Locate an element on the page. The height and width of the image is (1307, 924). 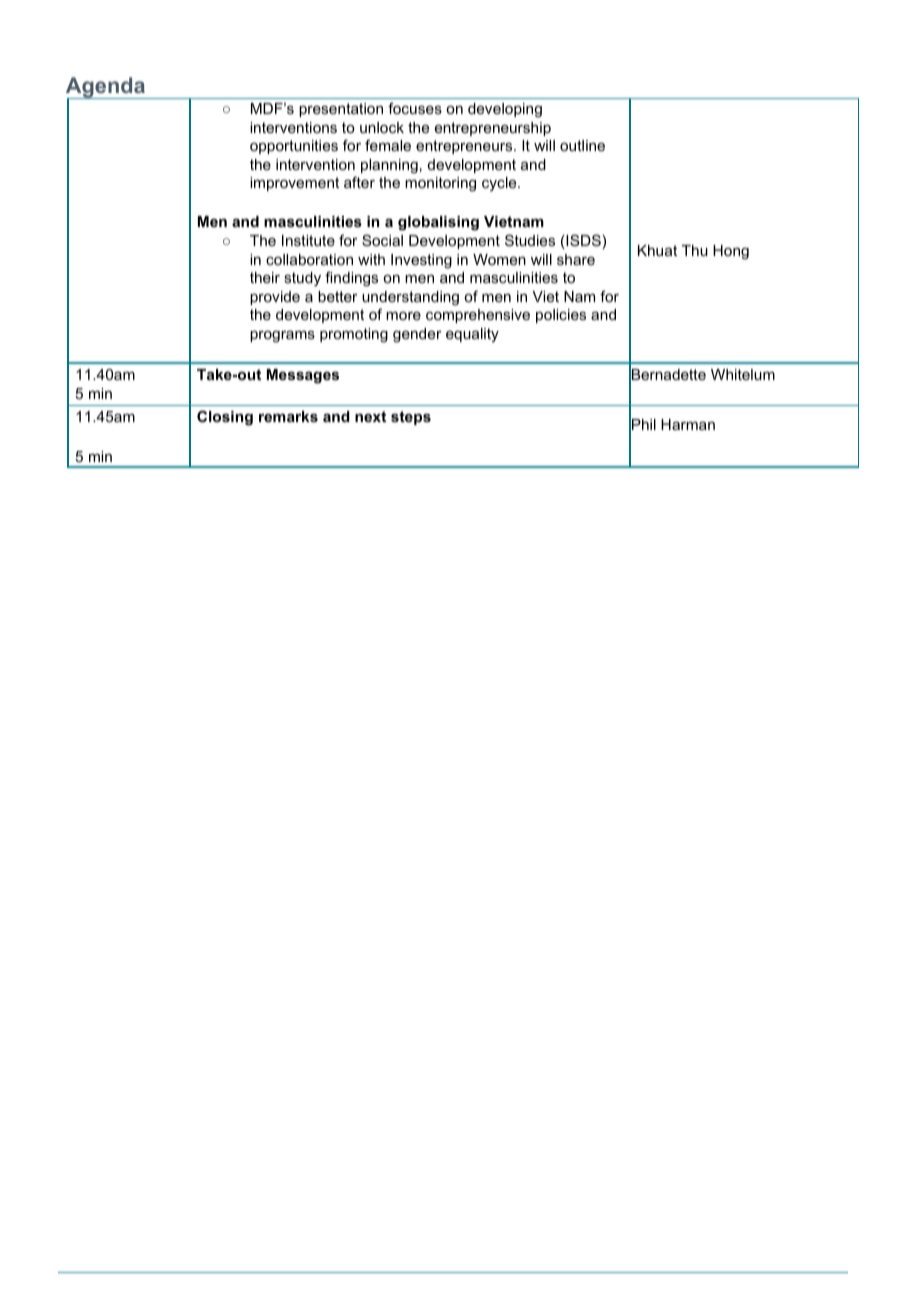
Agenda is located at coordinates (107, 89).
